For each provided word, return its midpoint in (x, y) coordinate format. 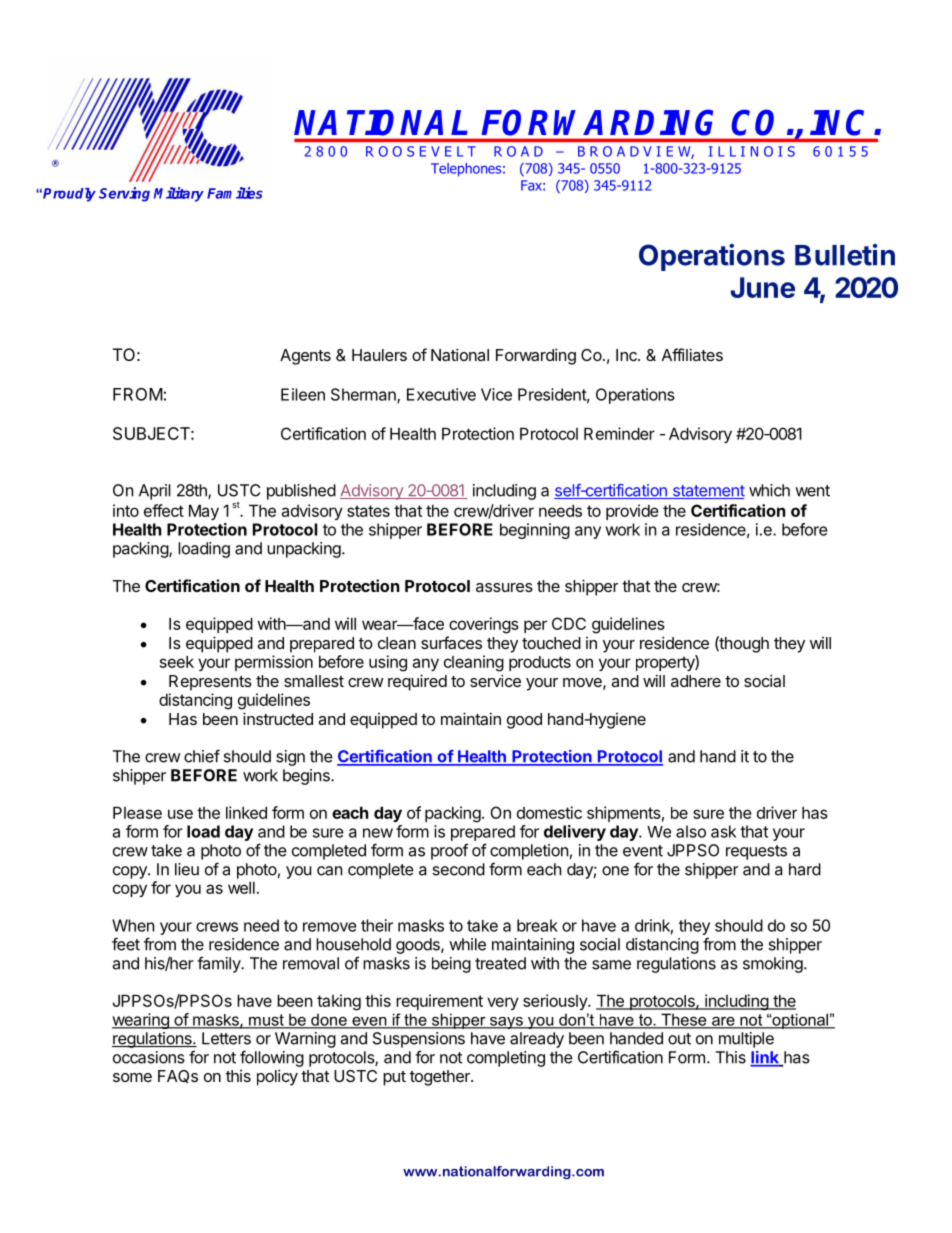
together (441, 1078)
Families (235, 193)
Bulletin (845, 255)
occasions (149, 1057)
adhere (696, 681)
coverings (484, 625)
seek (177, 661)
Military (179, 194)
